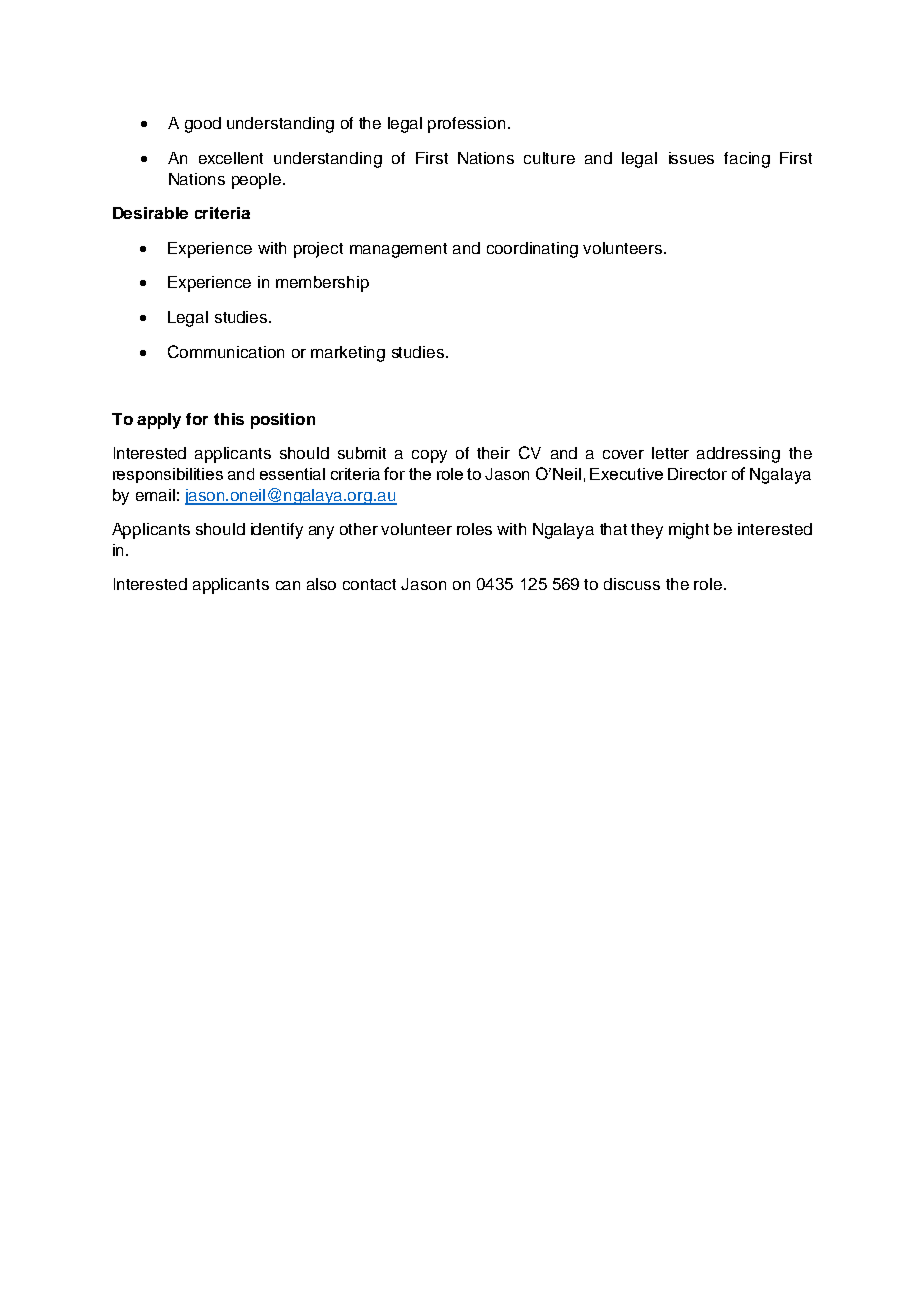 The height and width of the screenshot is (1308, 924). Describe the element at coordinates (226, 351) in the screenshot. I see `Communication` at that location.
